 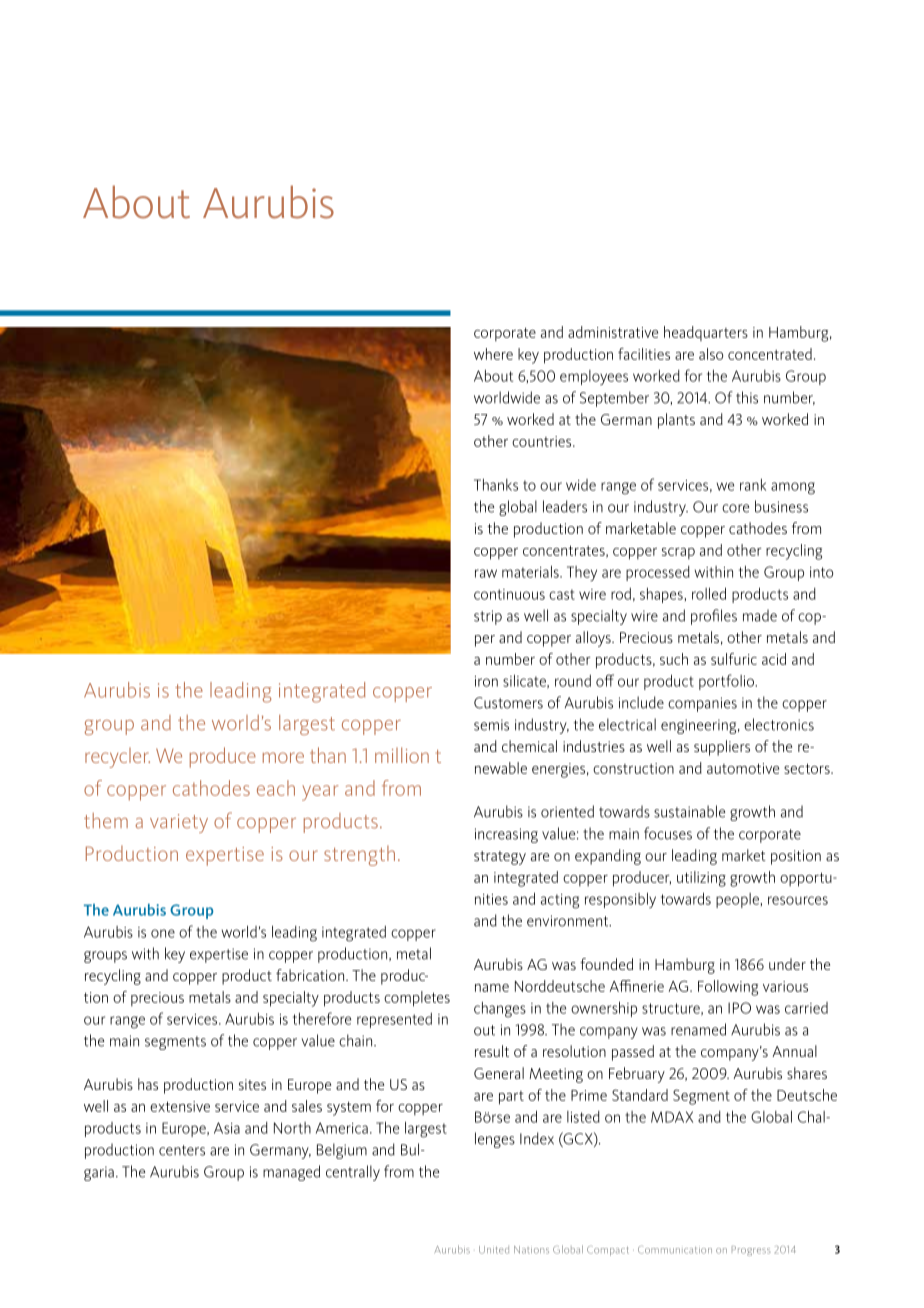 What do you see at coordinates (711, 354) in the image?
I see `also` at bounding box center [711, 354].
